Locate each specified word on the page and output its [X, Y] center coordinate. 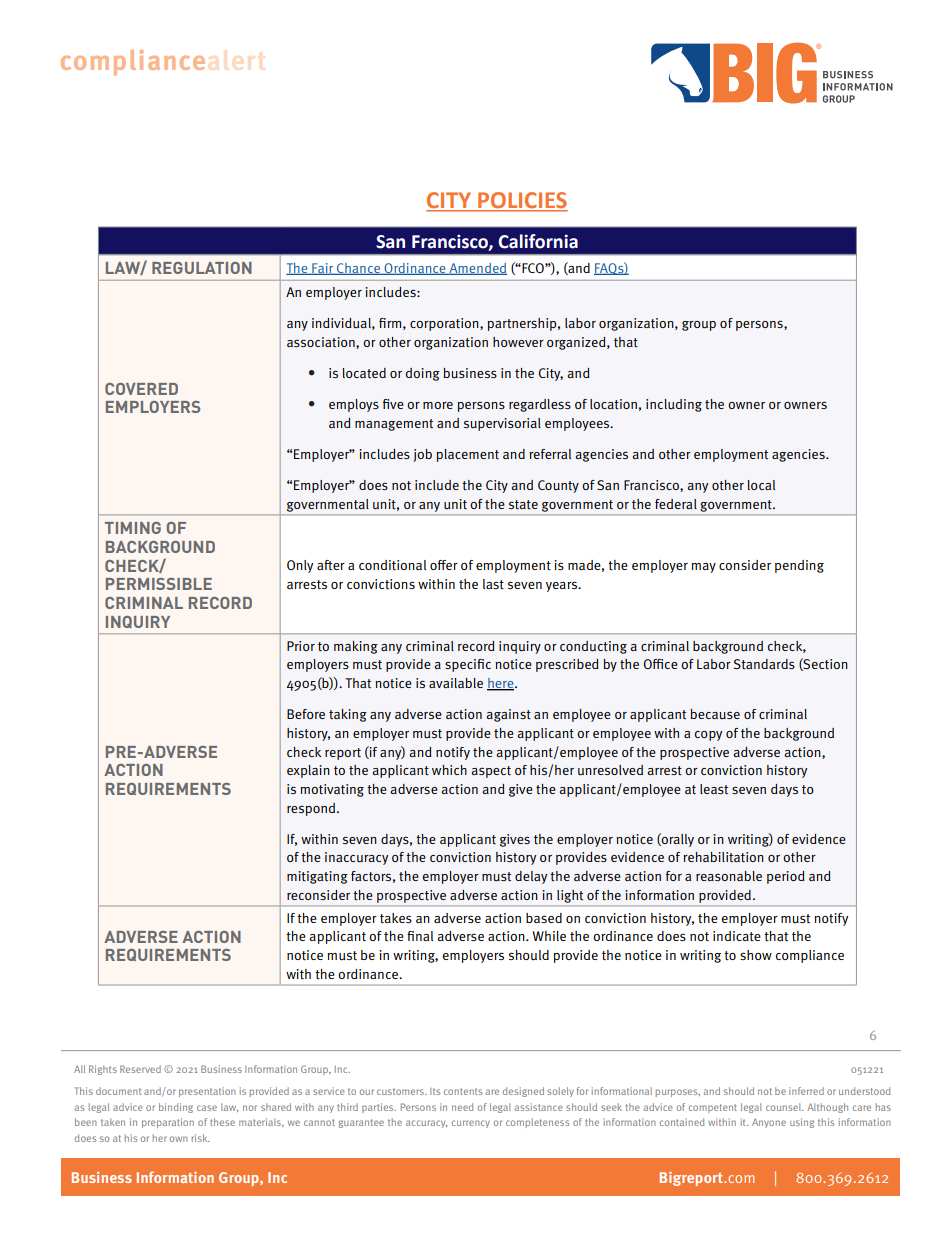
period [786, 877]
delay [531, 877]
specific [468, 665]
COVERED [141, 389]
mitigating [317, 877]
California [538, 241]
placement [468, 455]
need [462, 1107]
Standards [764, 664]
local [761, 485]
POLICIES [522, 201]
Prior [301, 646]
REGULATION [202, 268]
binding [176, 1108]
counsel [785, 1107]
